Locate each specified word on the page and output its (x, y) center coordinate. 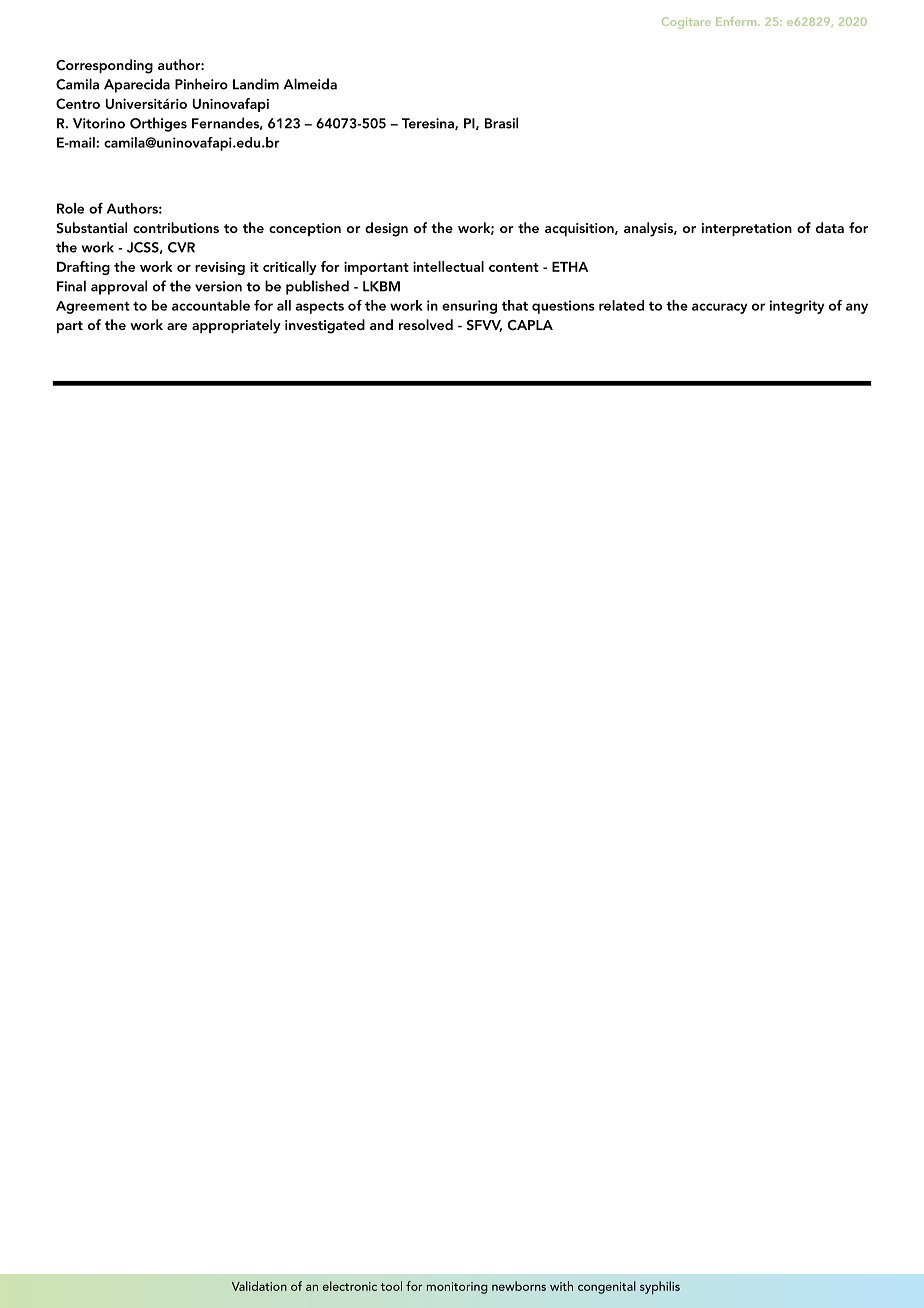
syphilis (660, 1288)
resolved (426, 324)
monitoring (457, 1288)
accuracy (719, 308)
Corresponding (104, 66)
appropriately (236, 326)
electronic (350, 1286)
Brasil (501, 123)
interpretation (747, 229)
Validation (259, 1286)
